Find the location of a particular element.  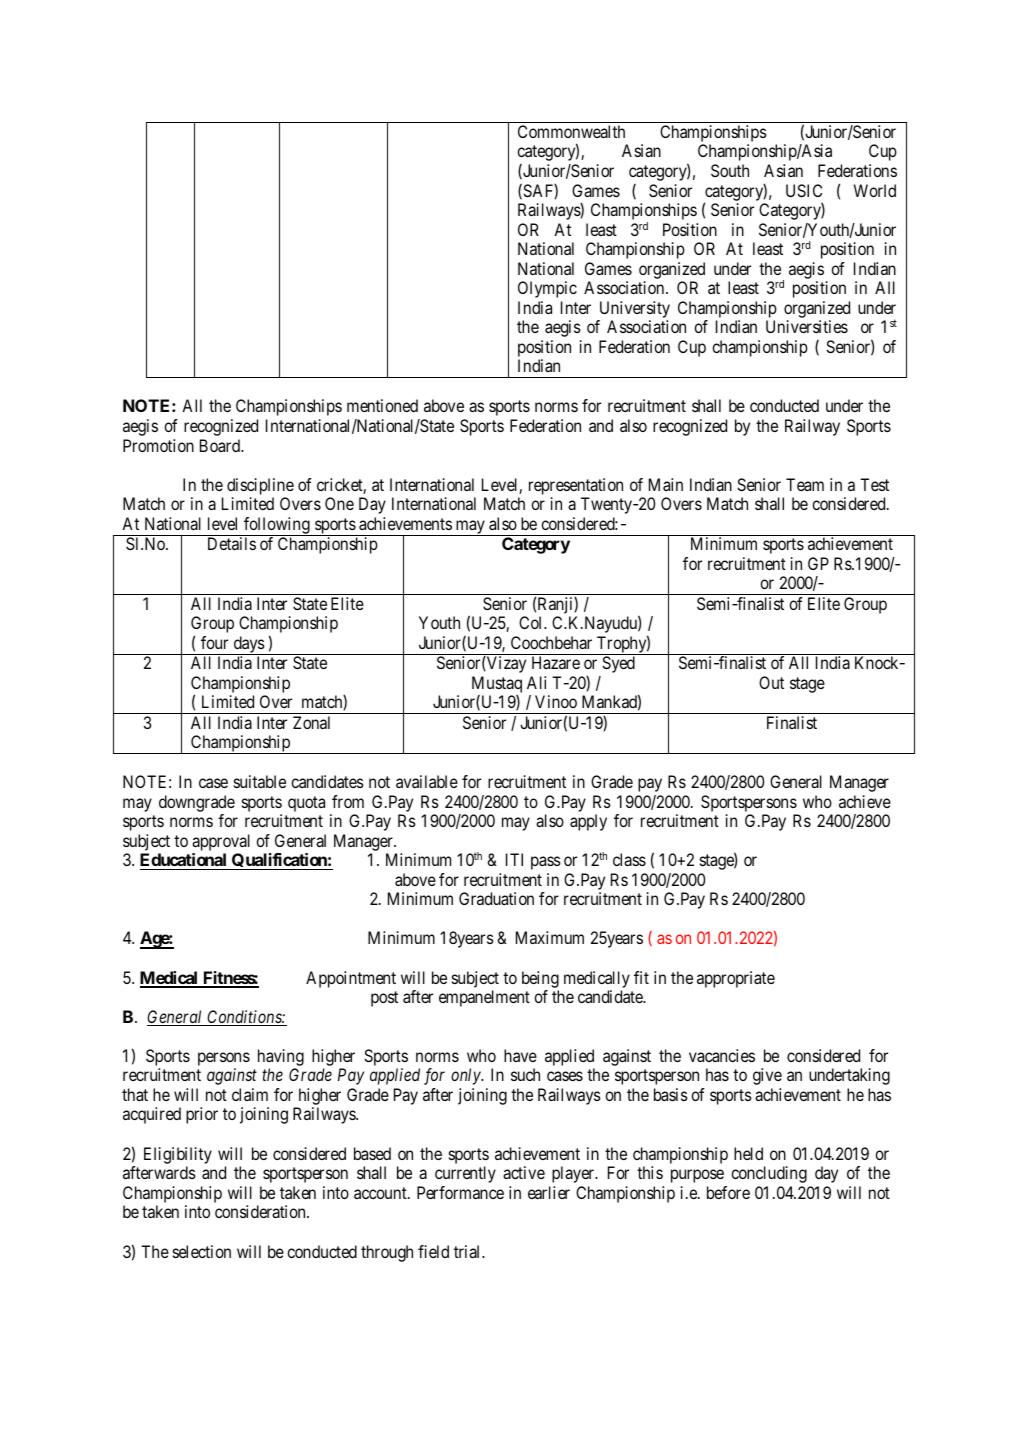

Team is located at coordinates (805, 484).
